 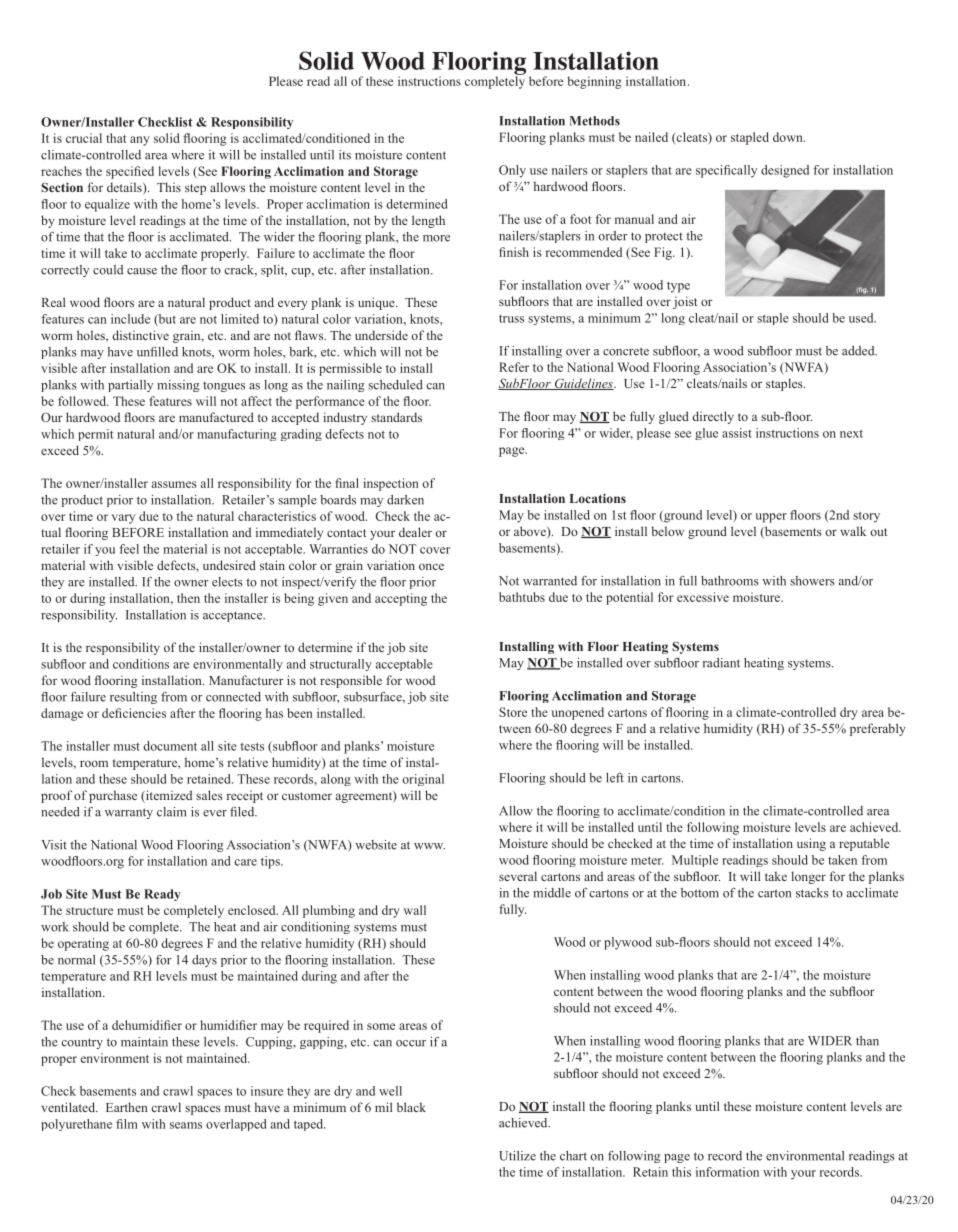 What do you see at coordinates (512, 171) in the page?
I see `Only` at bounding box center [512, 171].
